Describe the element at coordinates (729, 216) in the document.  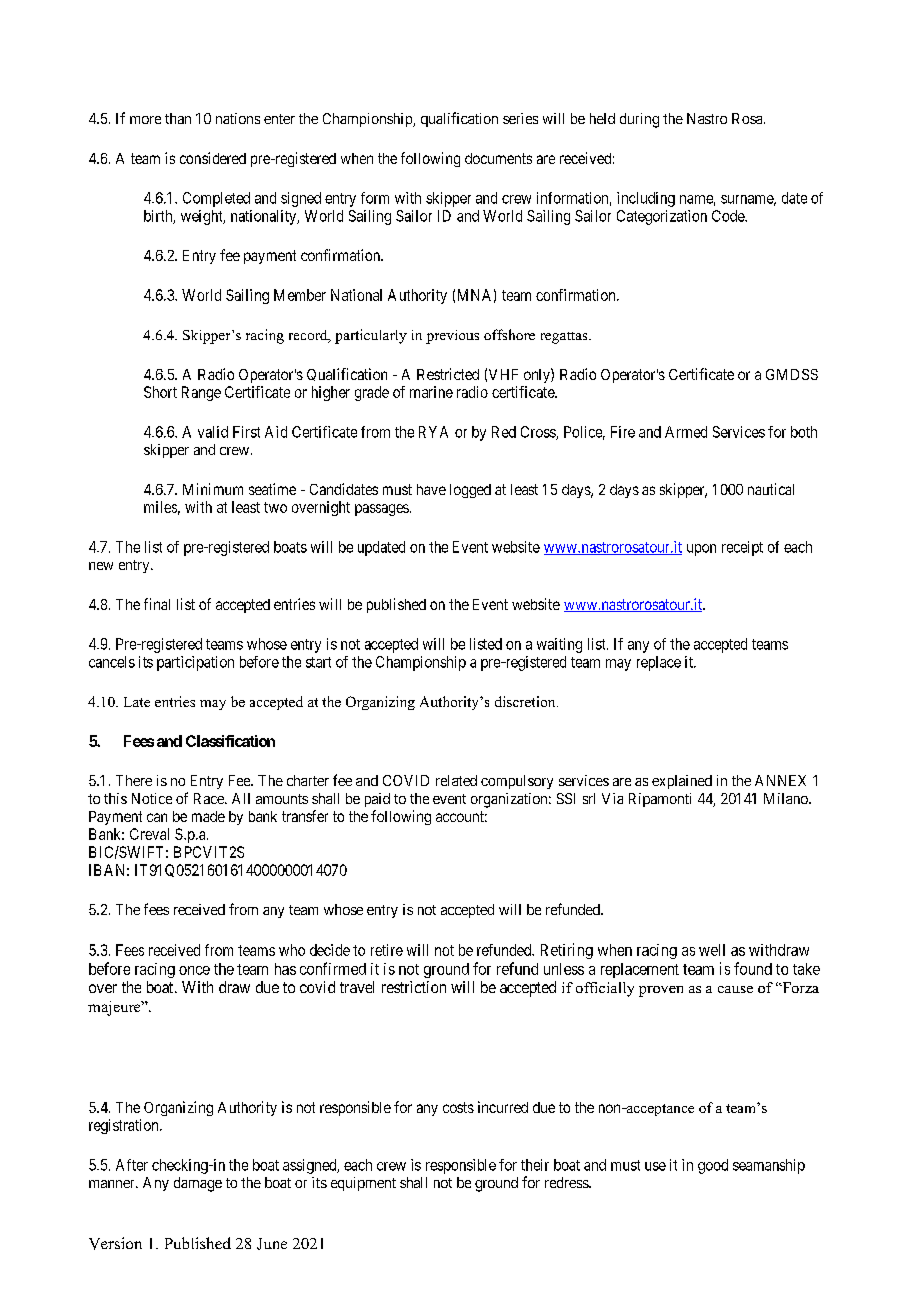
I see `Code` at that location.
